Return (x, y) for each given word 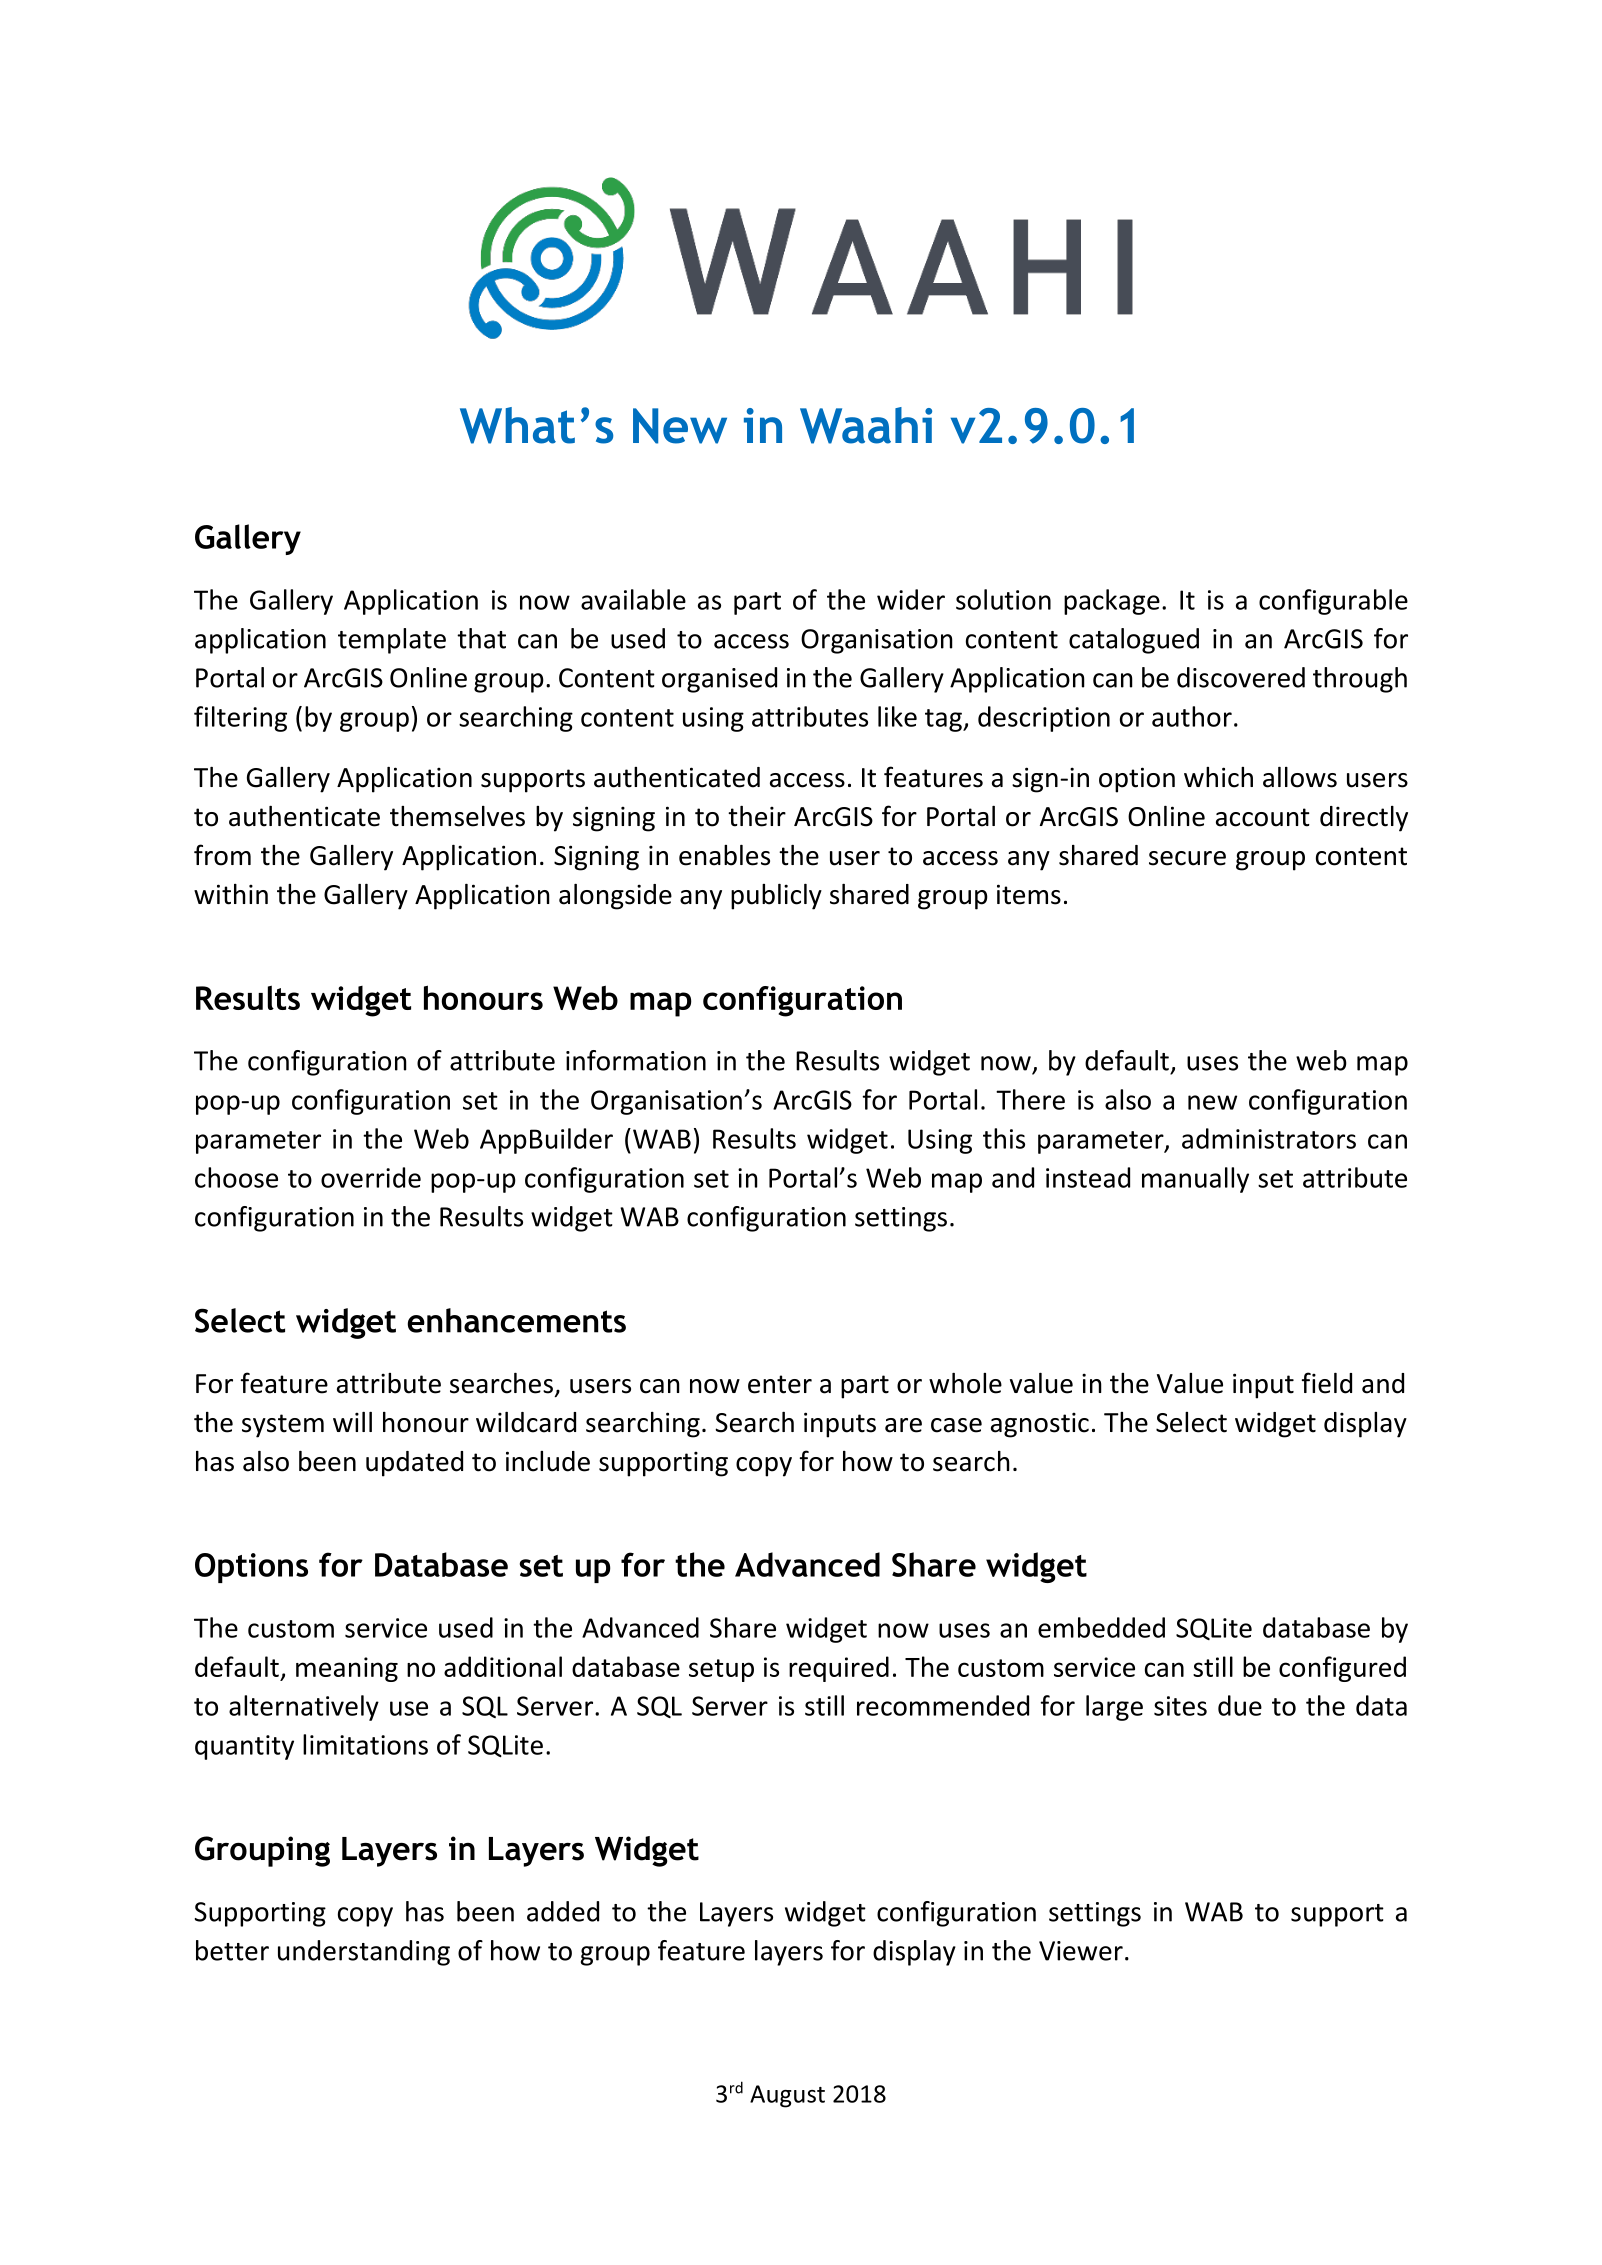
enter (780, 1384)
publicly (776, 897)
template (392, 641)
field (1327, 1383)
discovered (1241, 677)
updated (414, 1464)
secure (1187, 858)
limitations (365, 1744)
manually (1195, 1180)
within (231, 894)
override (371, 1177)
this (1004, 1138)
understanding (364, 1953)
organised (719, 680)
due (1240, 1705)
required (839, 1669)
